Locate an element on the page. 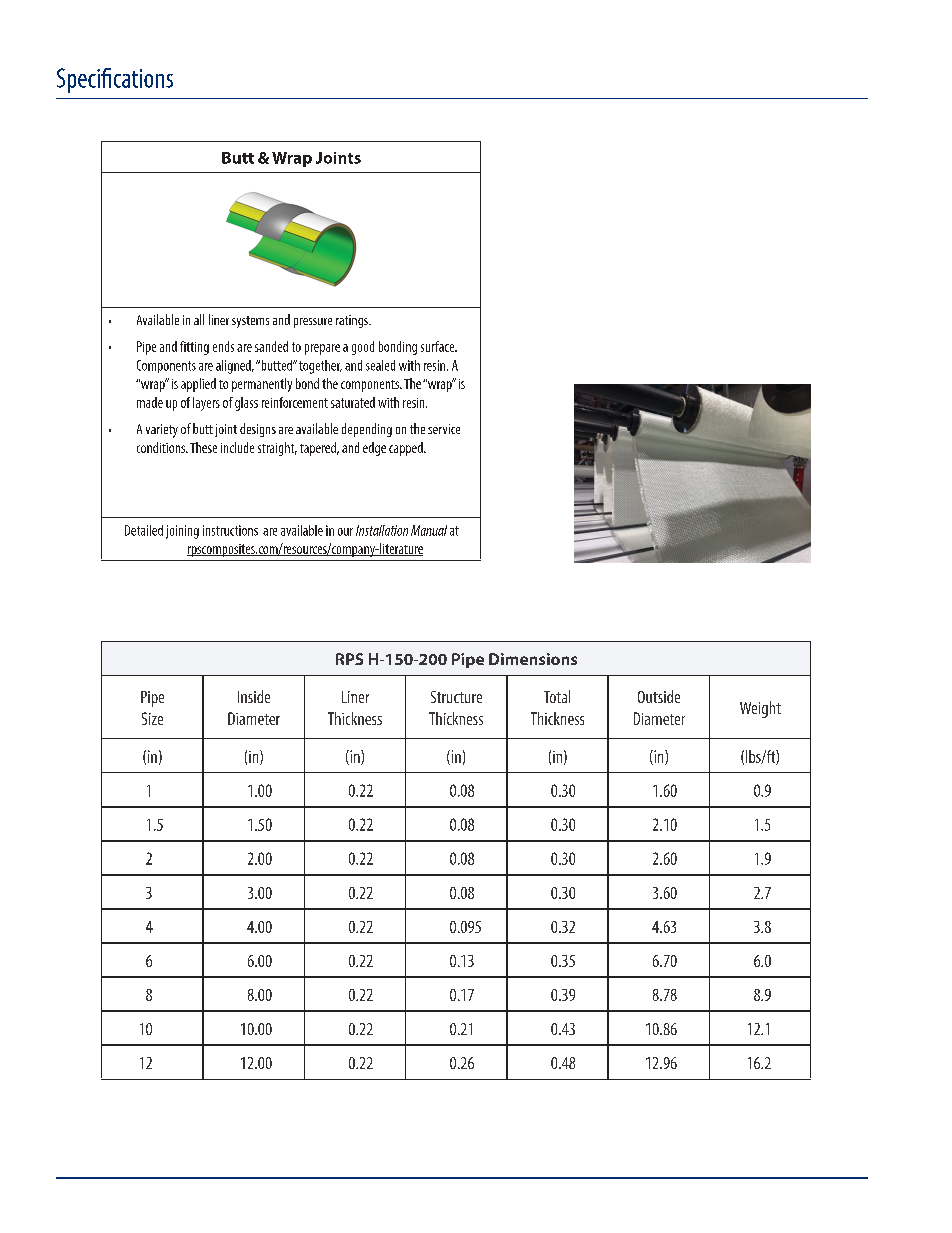 Image resolution: width=952 pixels, height=1233 pixels. good is located at coordinates (363, 348).
